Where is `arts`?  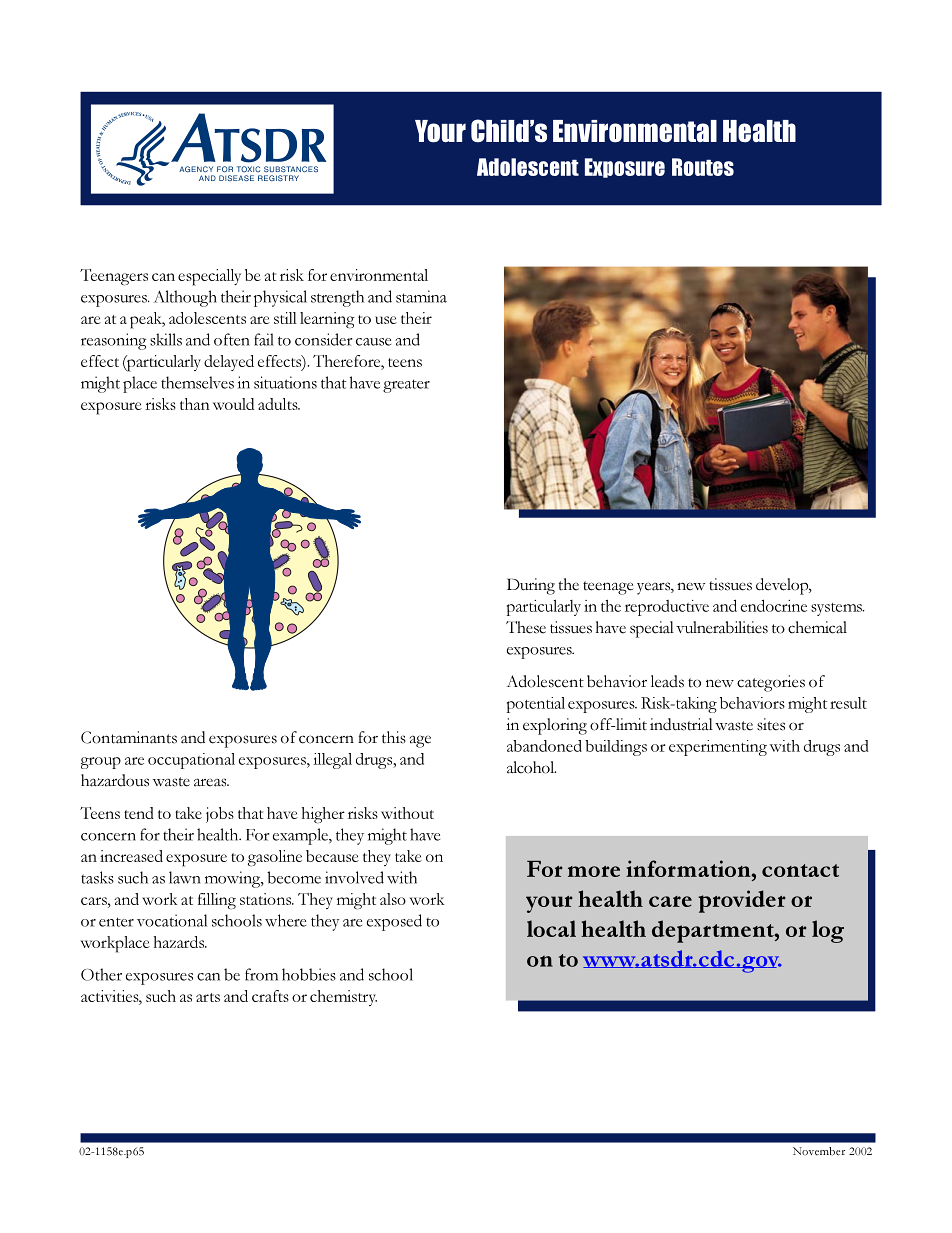 arts is located at coordinates (208, 997).
